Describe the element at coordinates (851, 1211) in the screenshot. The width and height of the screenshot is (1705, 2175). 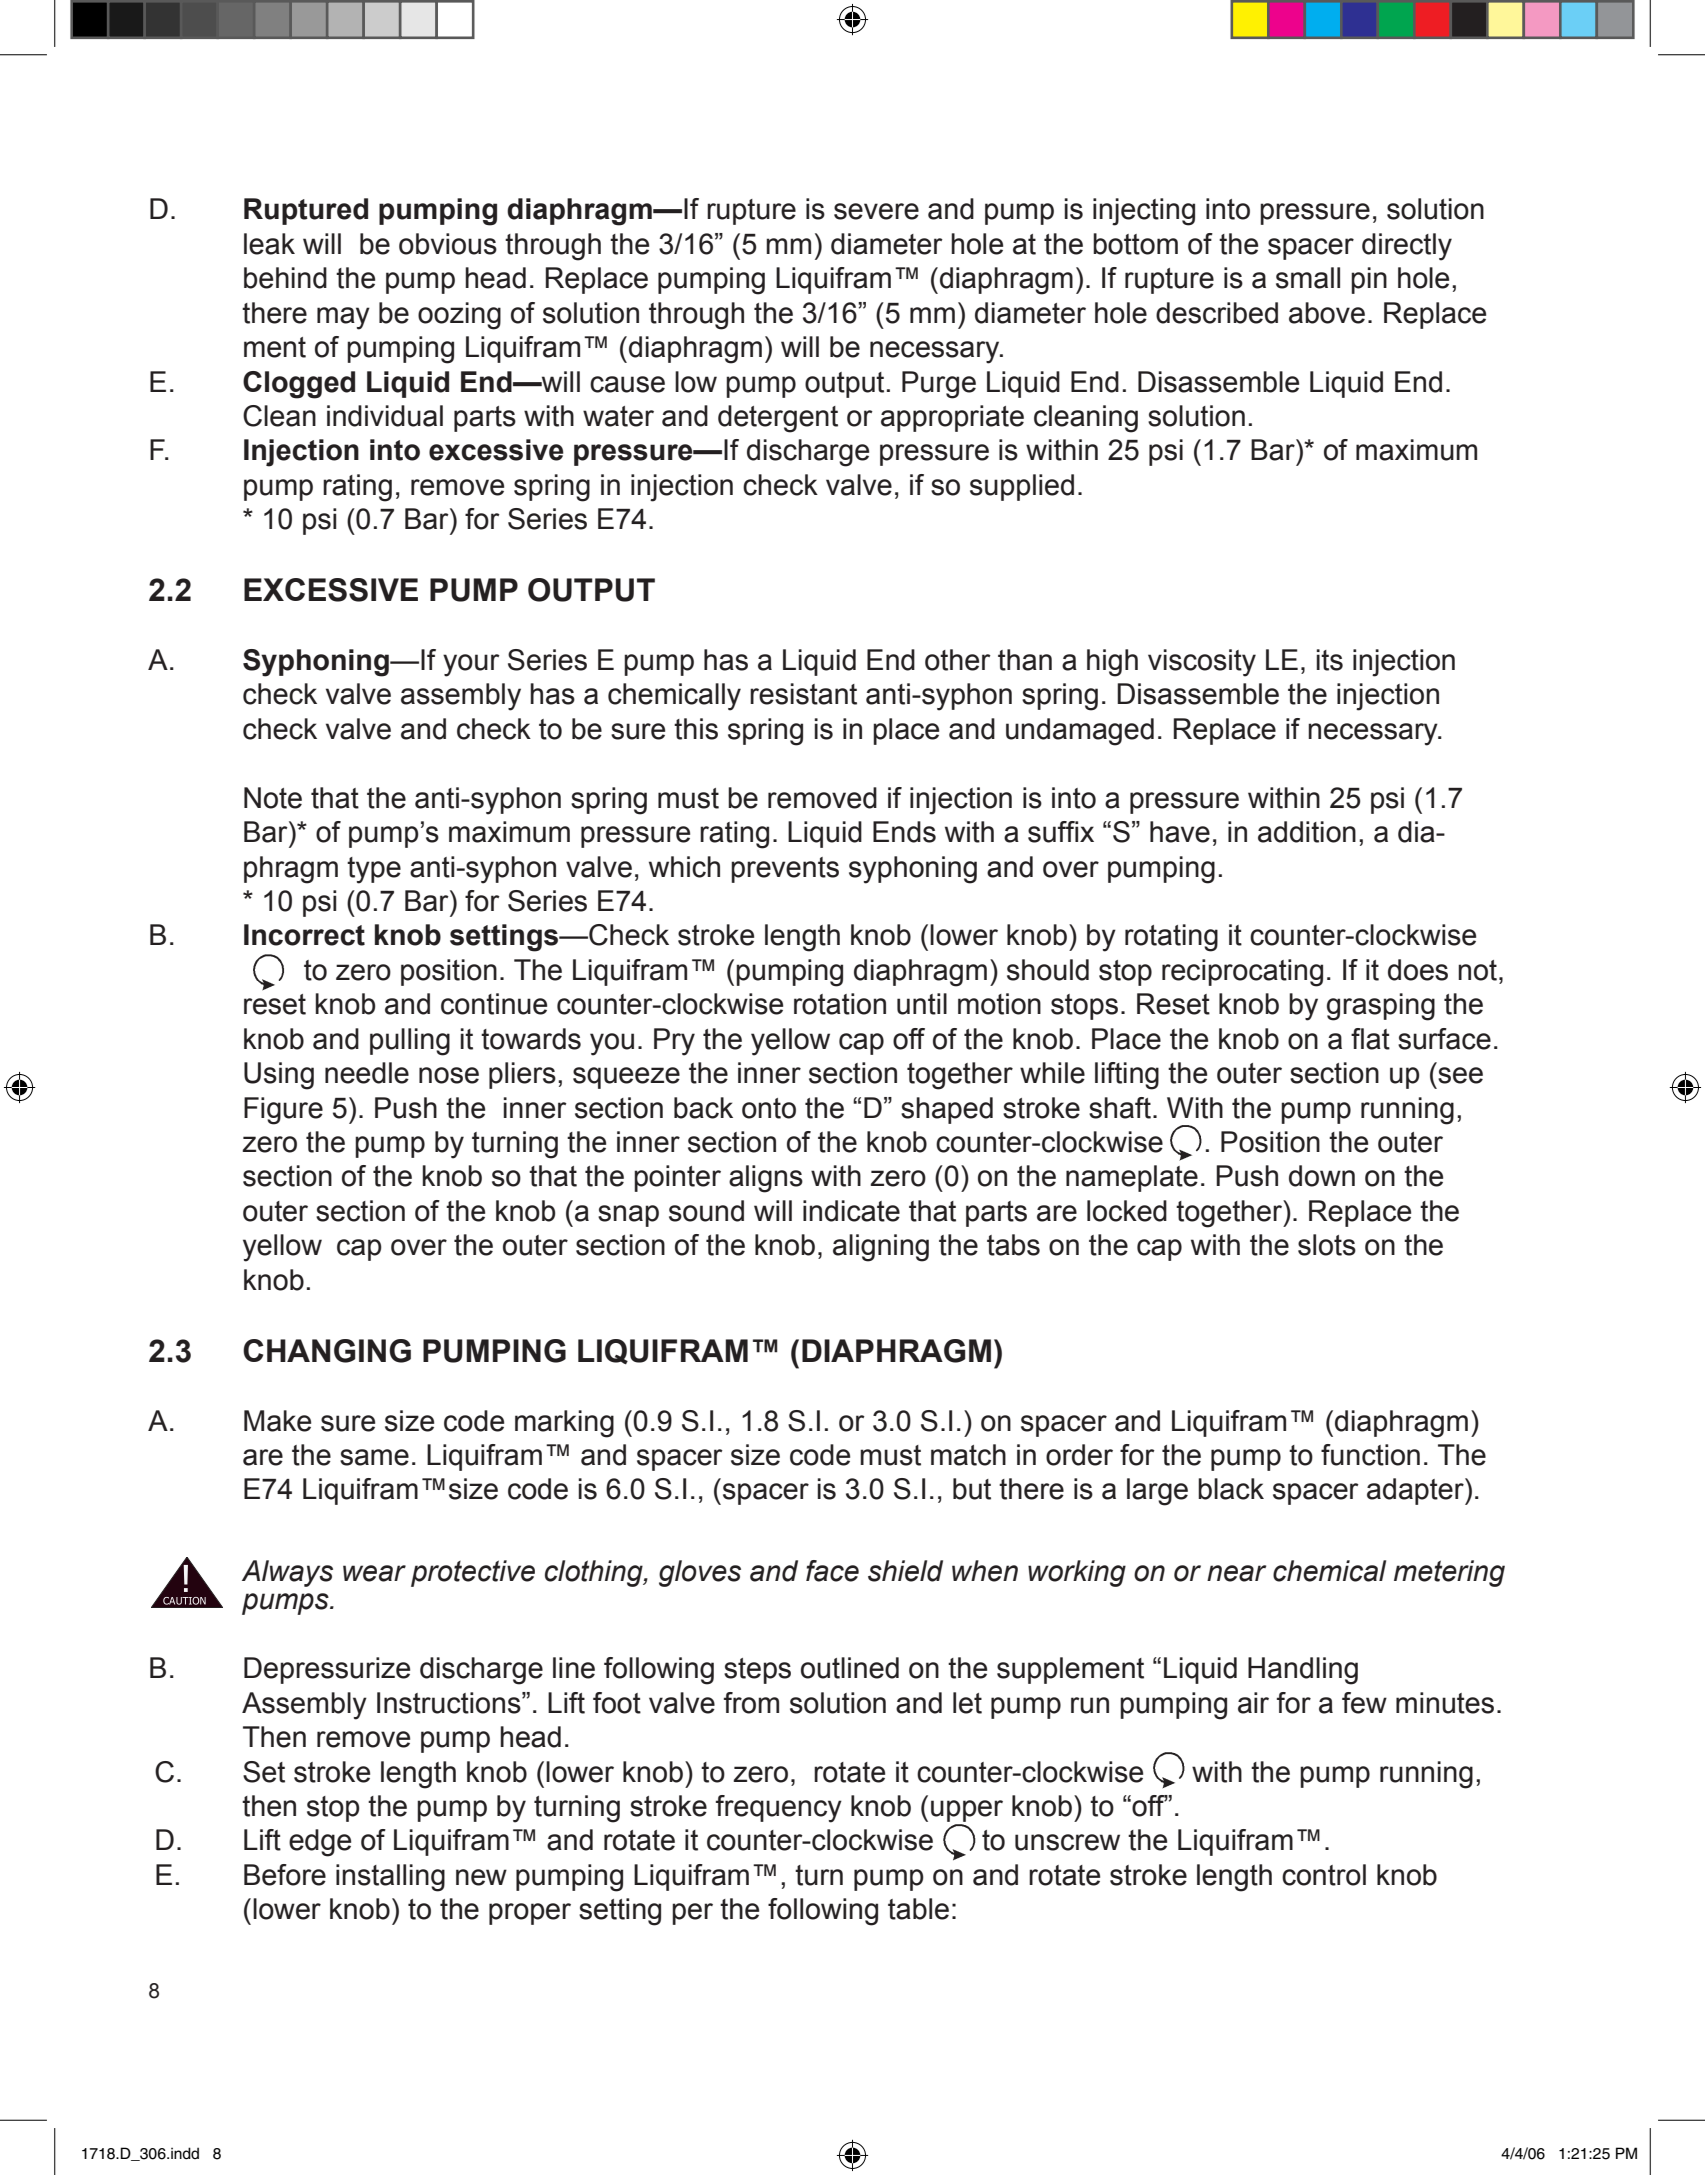
I see `indicate` at that location.
